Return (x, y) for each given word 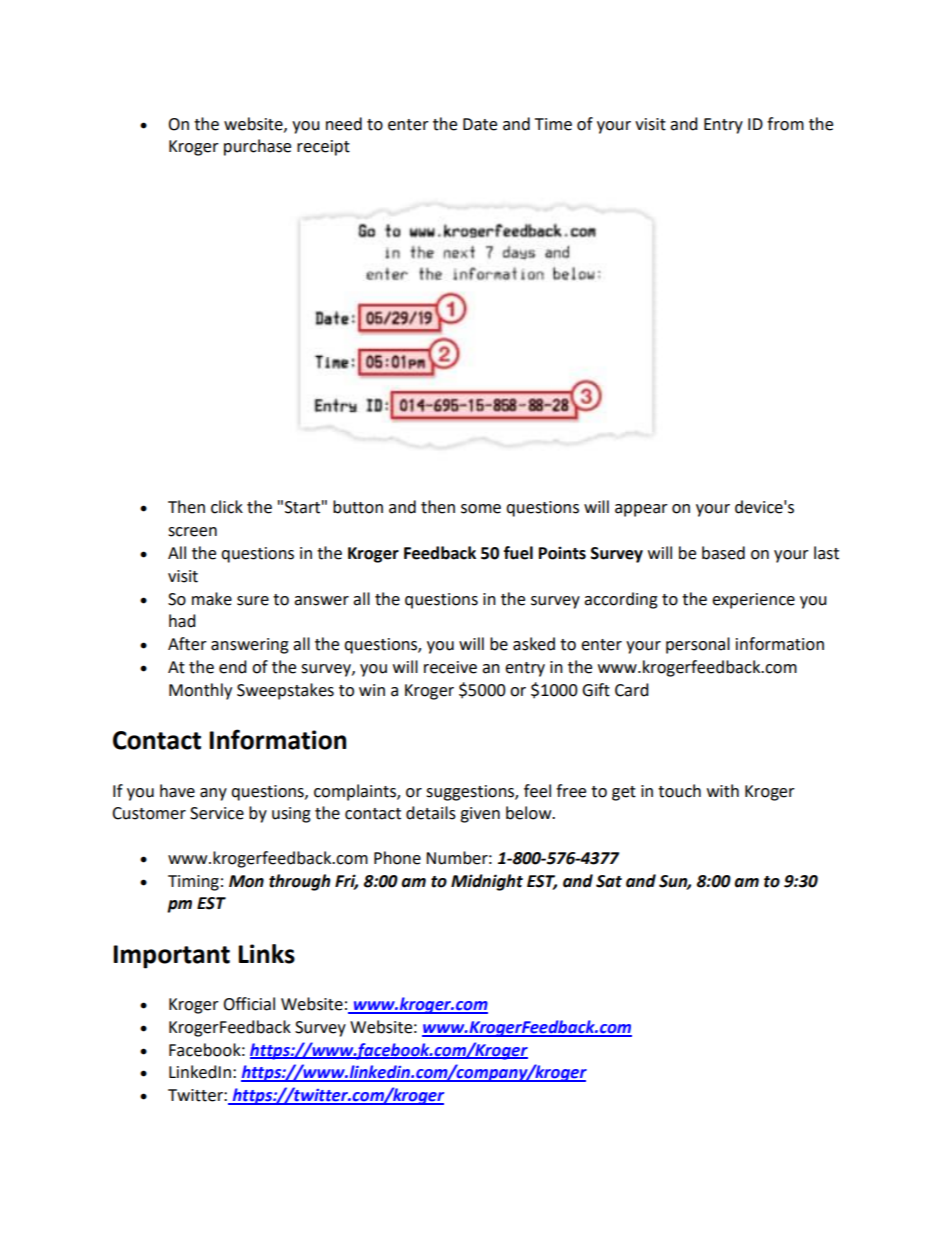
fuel (518, 553)
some (481, 509)
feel (537, 791)
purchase (257, 147)
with (723, 791)
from (785, 124)
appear (641, 510)
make (212, 599)
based (723, 553)
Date (480, 124)
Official (249, 1004)
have (177, 791)
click (227, 507)
